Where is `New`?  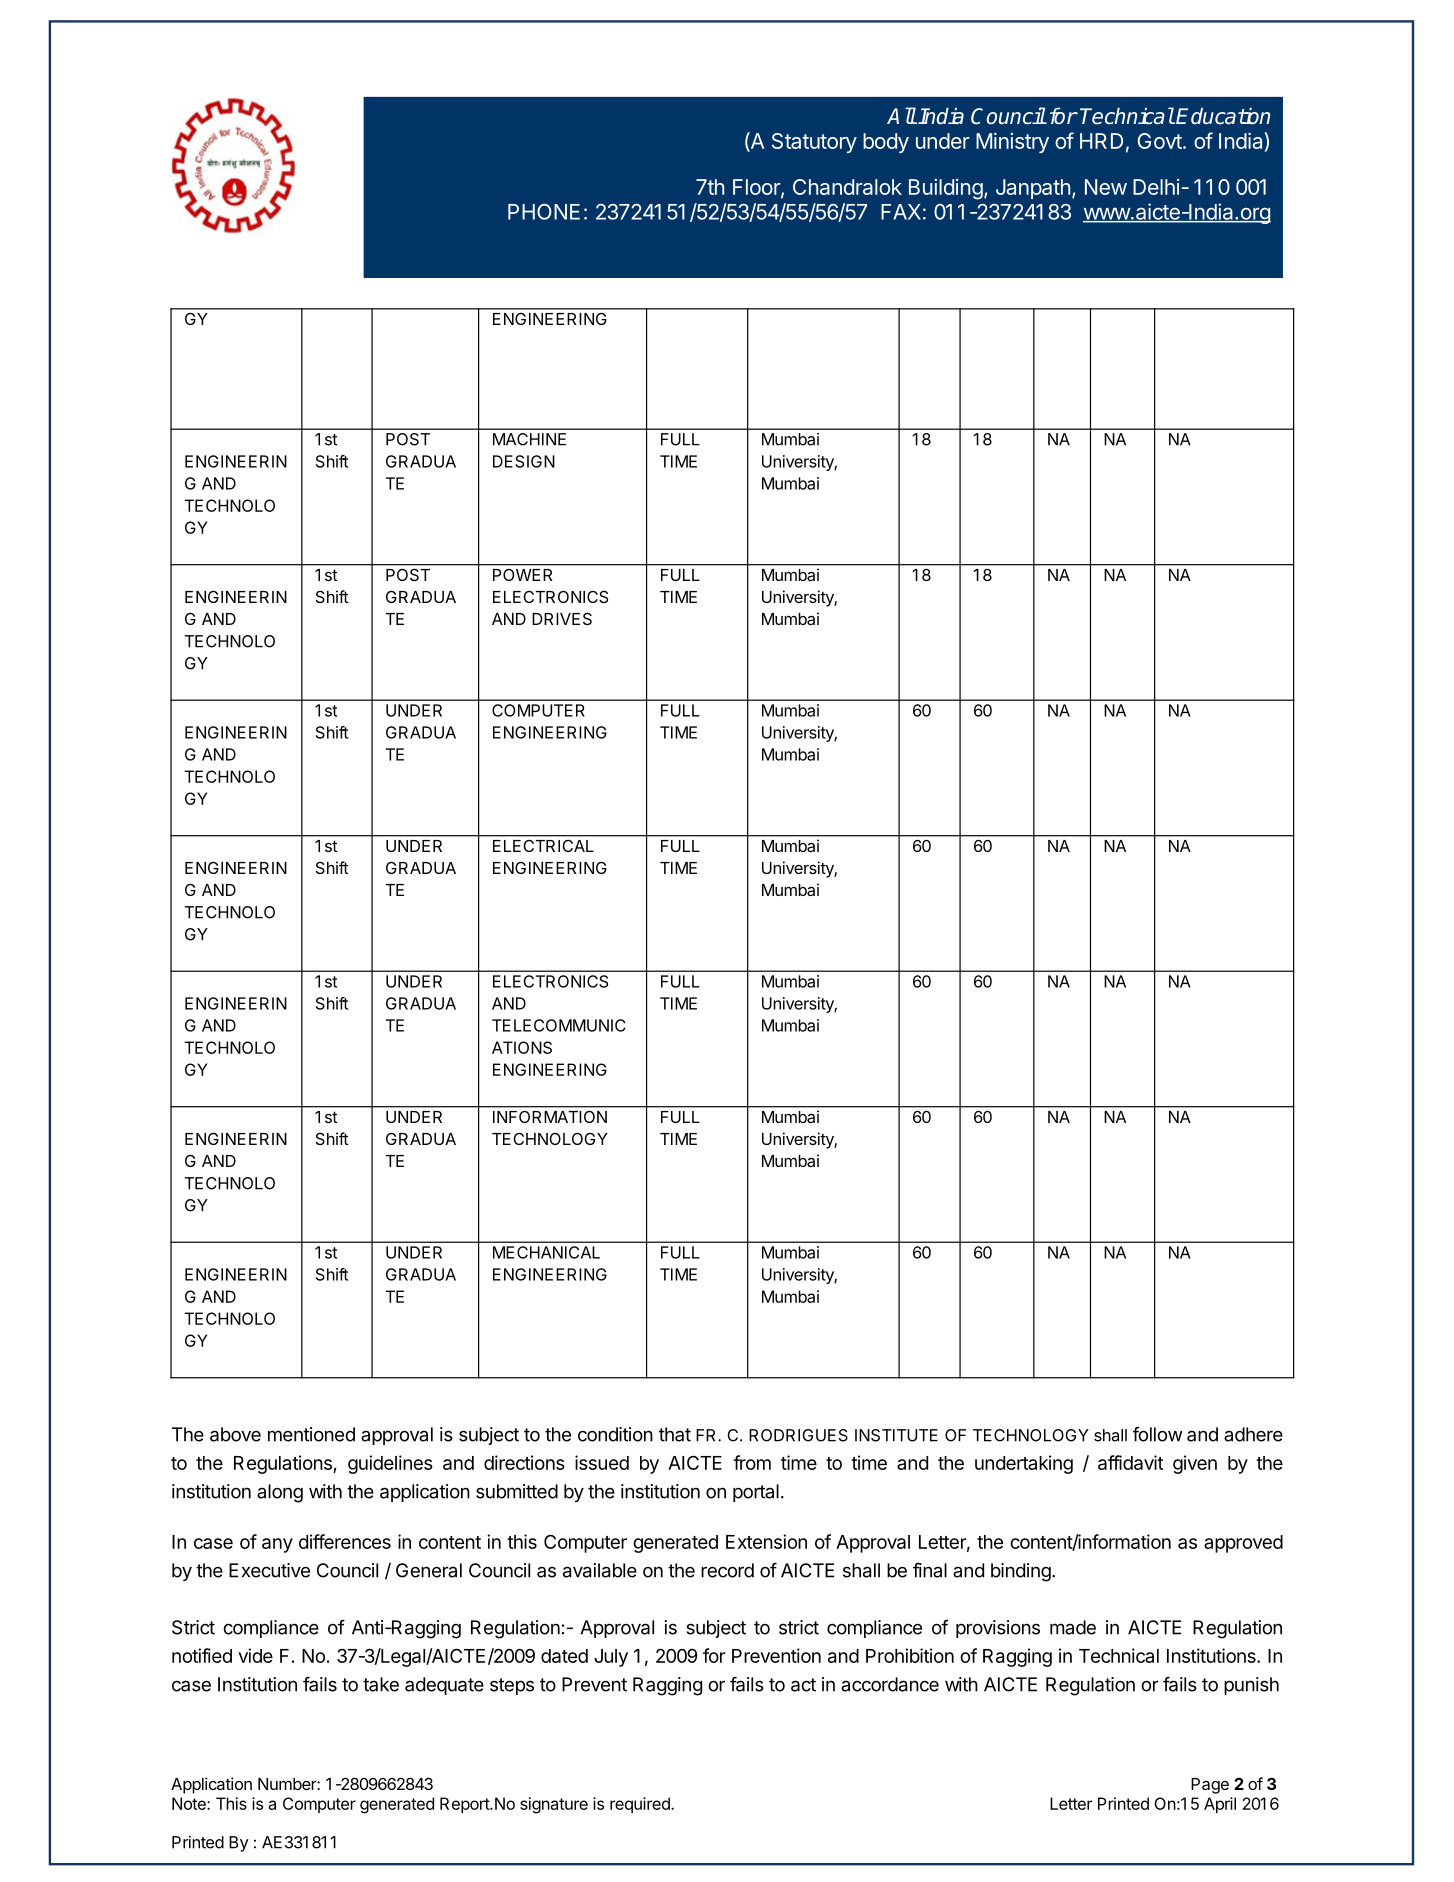 New is located at coordinates (1106, 187).
